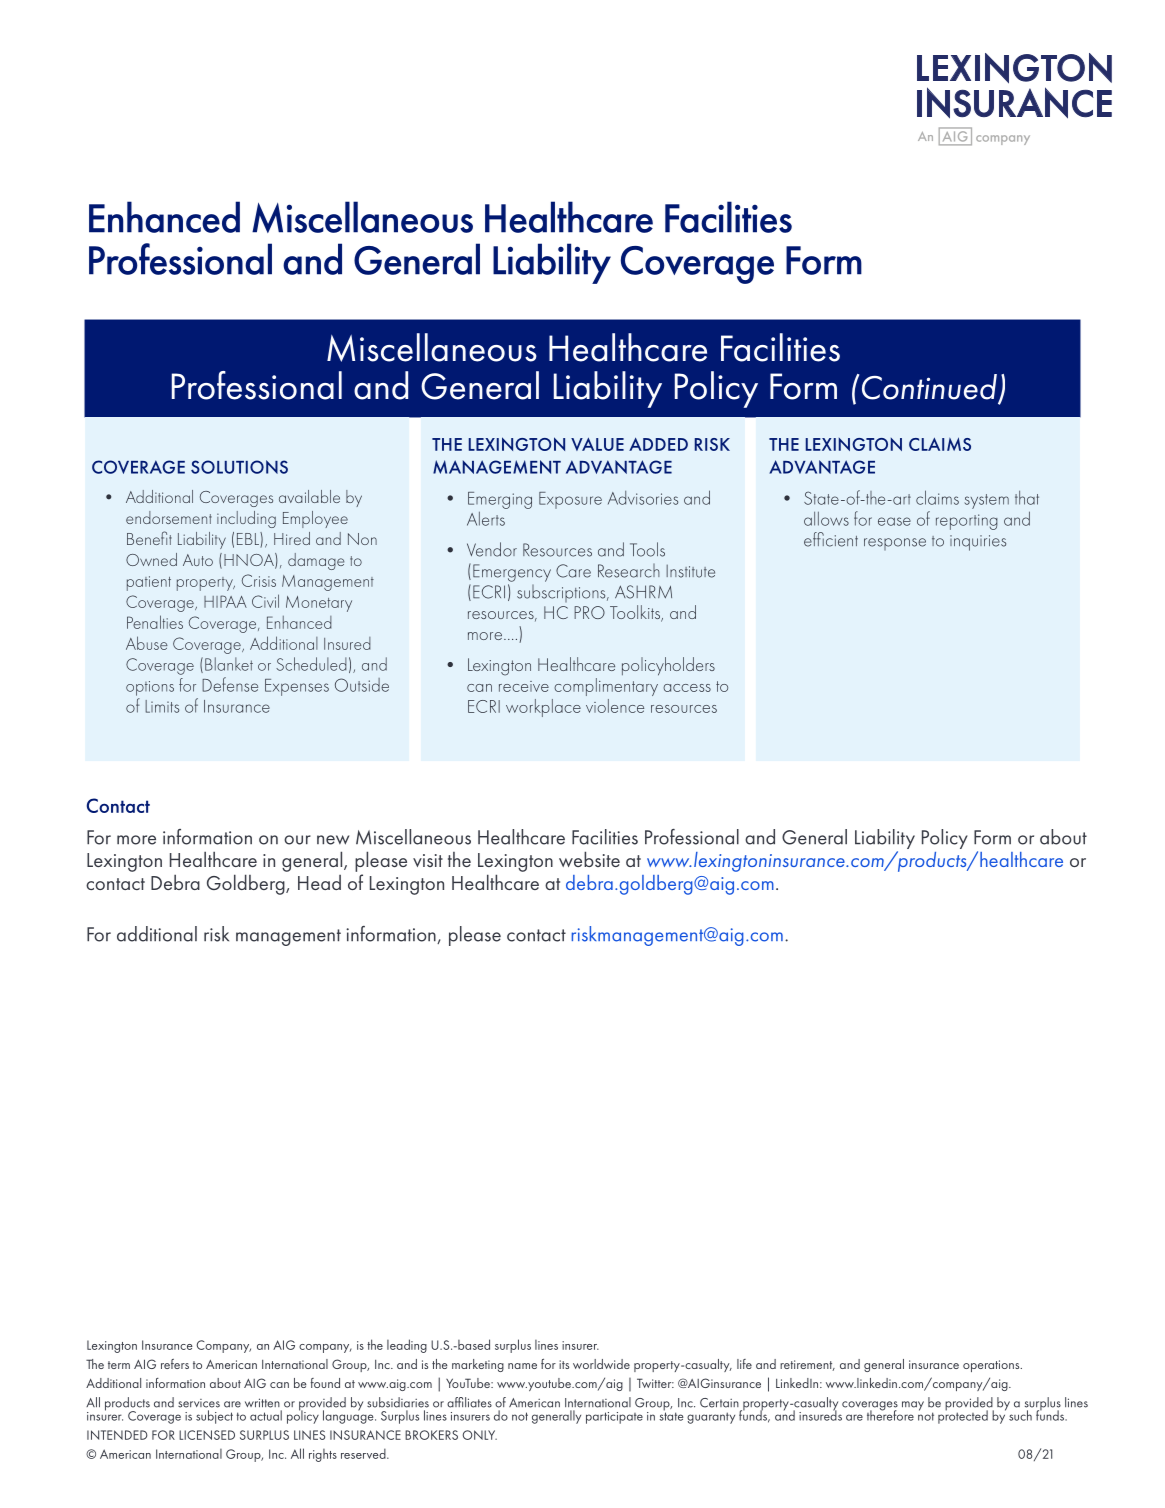 The height and width of the image is (1508, 1165). I want to click on Head, so click(319, 882).
